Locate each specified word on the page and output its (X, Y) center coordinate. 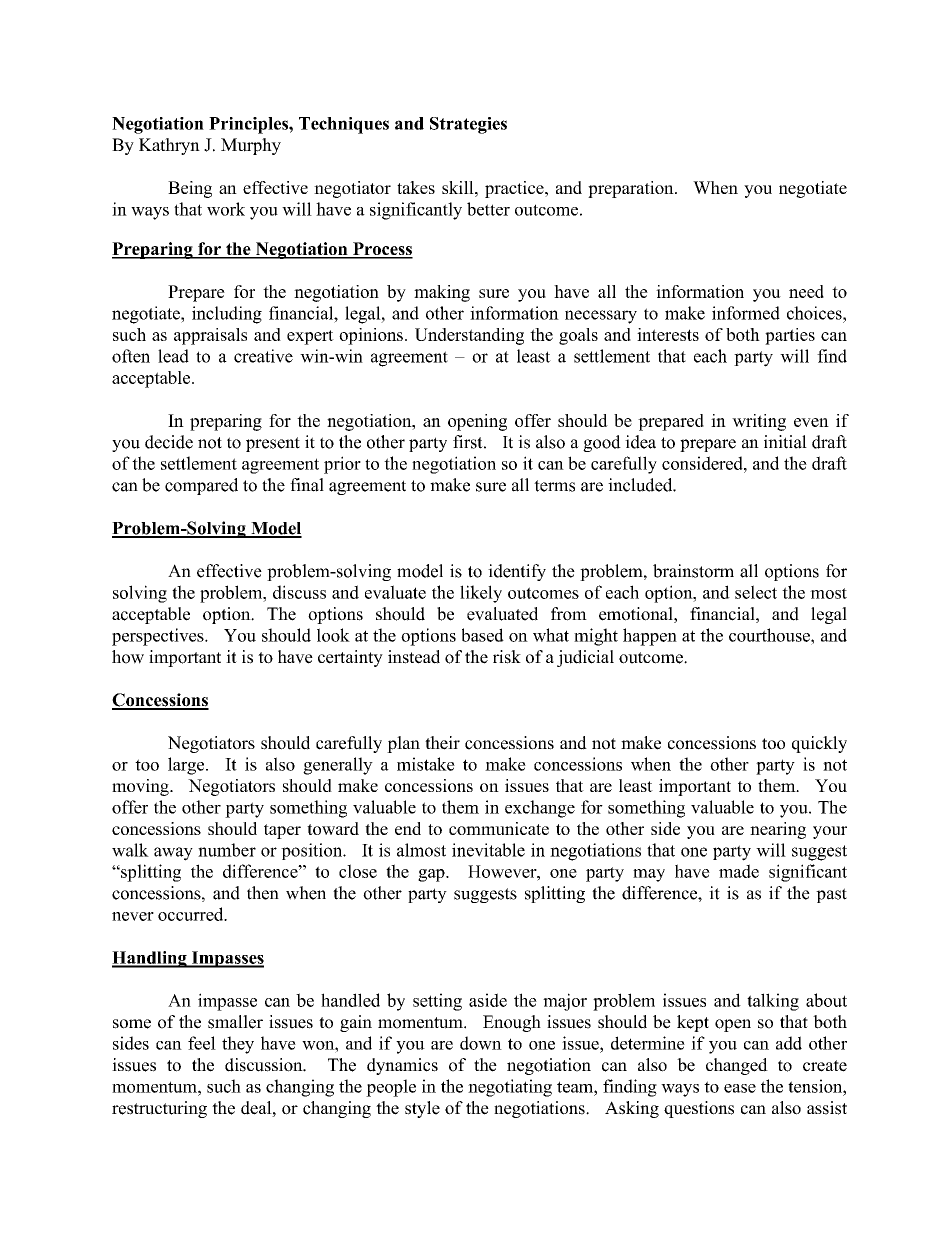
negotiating (510, 1088)
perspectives (159, 637)
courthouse (770, 635)
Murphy (251, 146)
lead (173, 356)
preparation (632, 189)
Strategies (468, 125)
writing (759, 422)
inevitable (488, 850)
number (227, 850)
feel (202, 1043)
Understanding (469, 336)
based (483, 635)
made (739, 871)
